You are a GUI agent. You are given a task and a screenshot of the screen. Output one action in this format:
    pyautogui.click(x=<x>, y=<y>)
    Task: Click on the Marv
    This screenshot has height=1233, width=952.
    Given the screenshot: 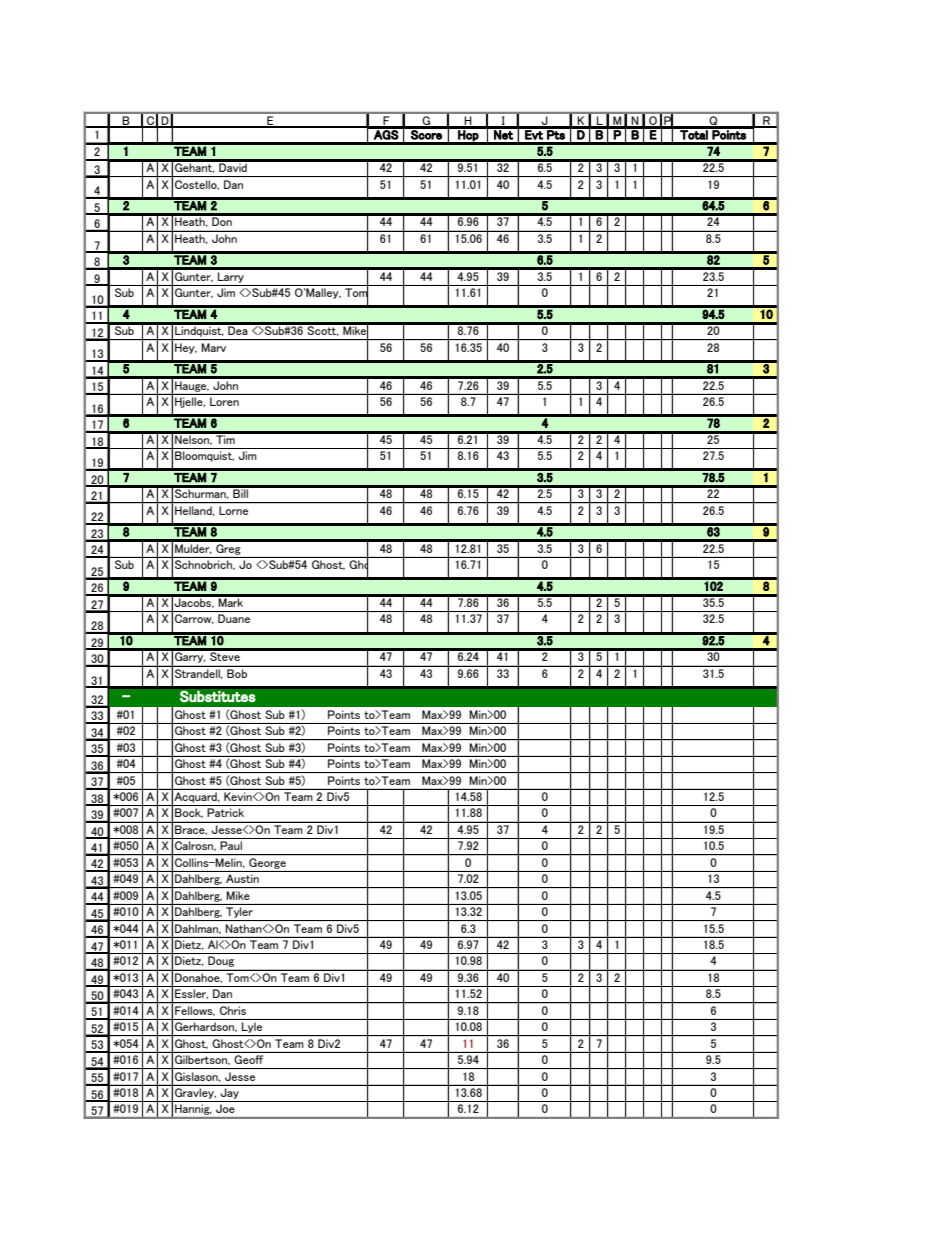 What is the action you would take?
    pyautogui.click(x=214, y=347)
